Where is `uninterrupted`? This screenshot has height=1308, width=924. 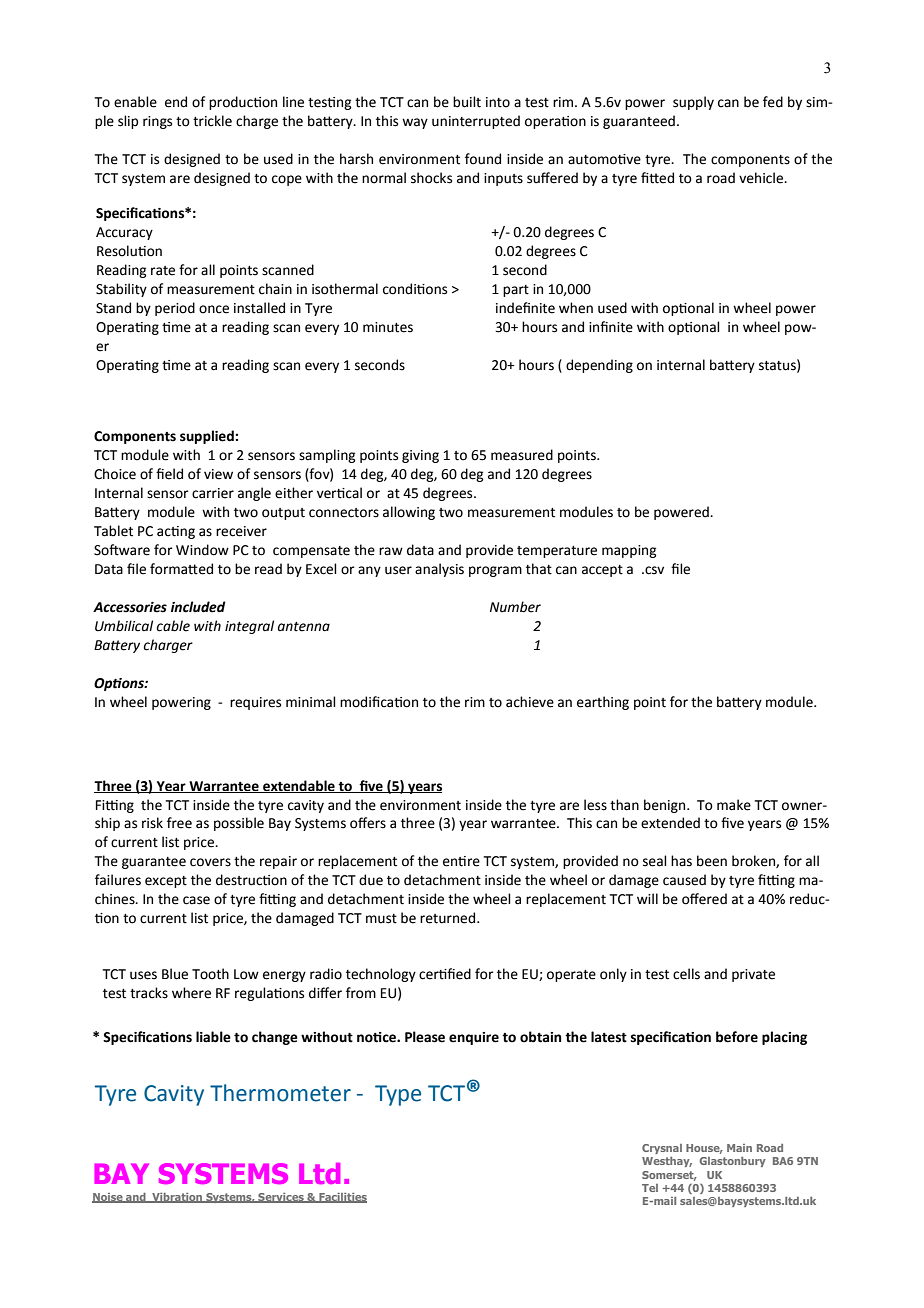 uninterrupted is located at coordinates (476, 122).
